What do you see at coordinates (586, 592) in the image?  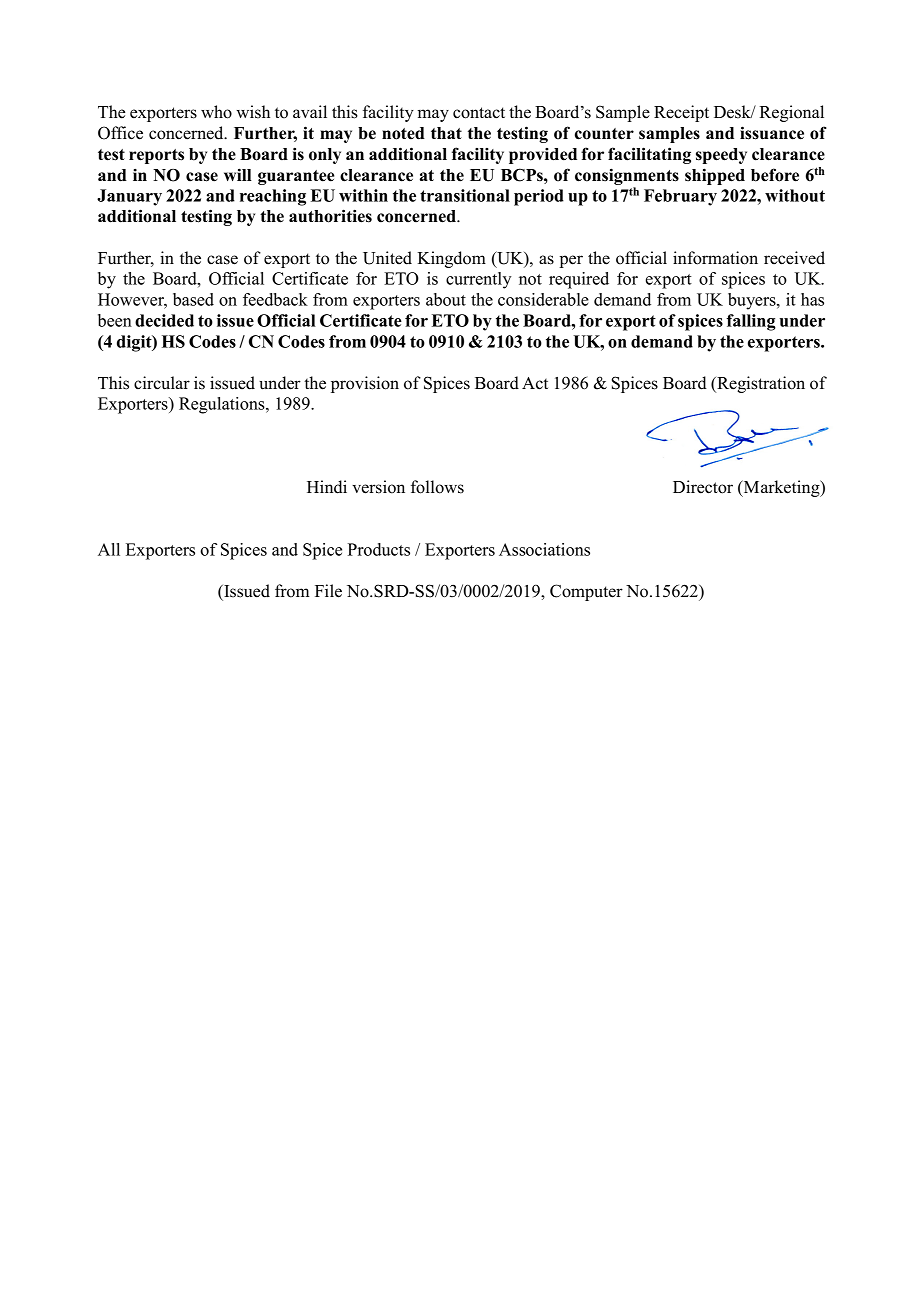 I see `Computer` at bounding box center [586, 592].
